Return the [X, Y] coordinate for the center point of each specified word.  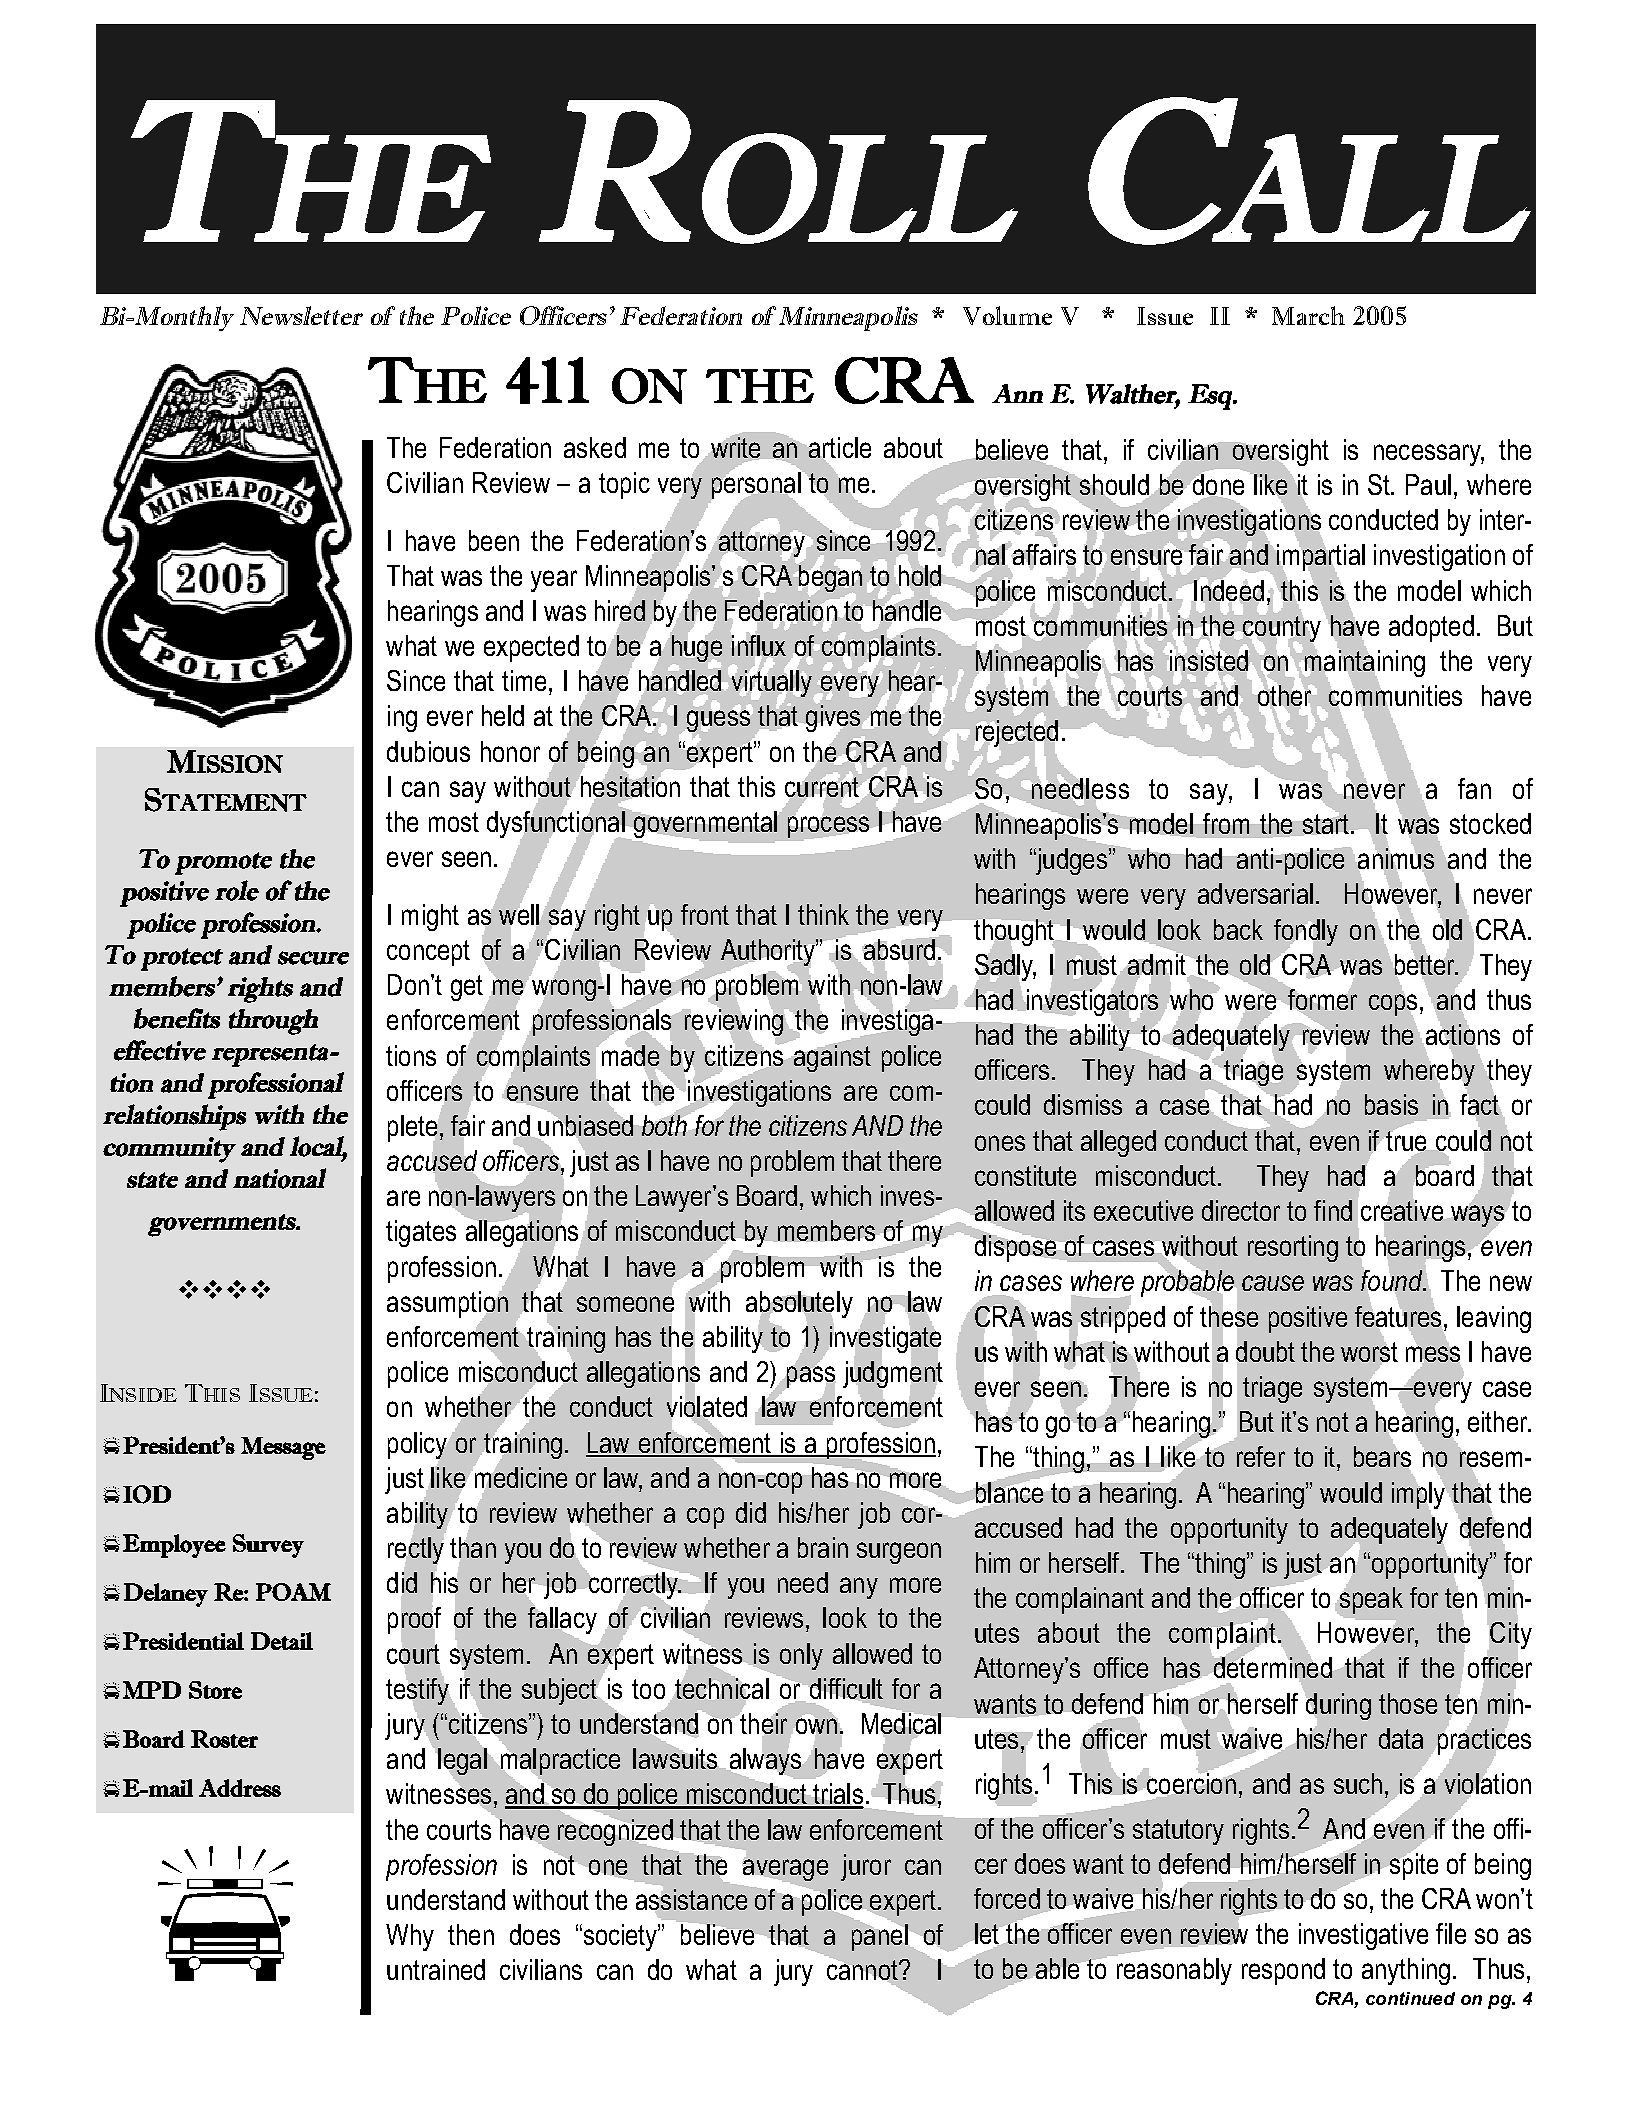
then [471, 1934]
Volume [1007, 315]
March [1308, 315]
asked [595, 447]
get [467, 988]
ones [1000, 1143]
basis [1391, 1104]
